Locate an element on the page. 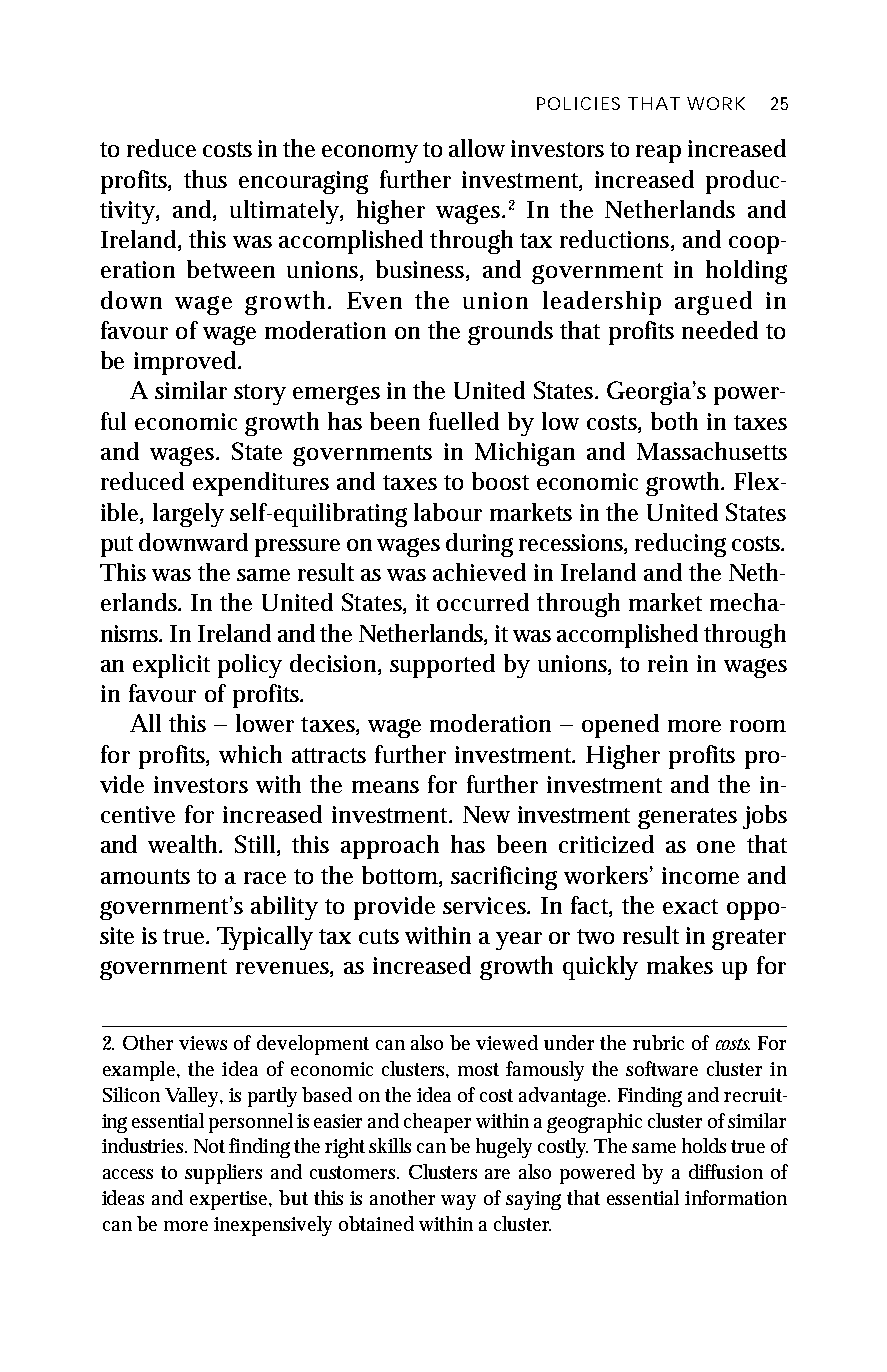  improved is located at coordinates (187, 363).
